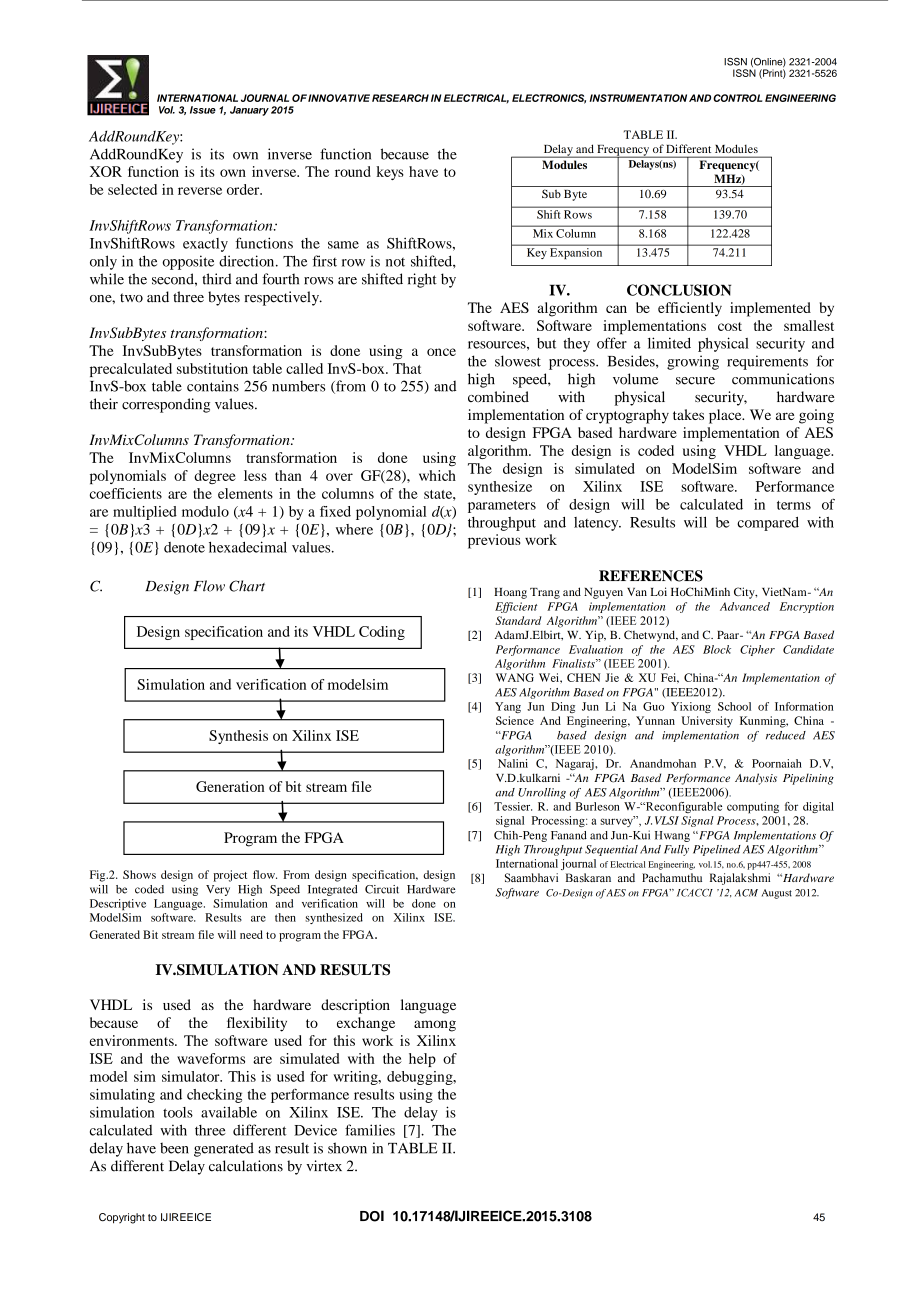  Describe the element at coordinates (717, 649) in the screenshot. I see `Block` at that location.
